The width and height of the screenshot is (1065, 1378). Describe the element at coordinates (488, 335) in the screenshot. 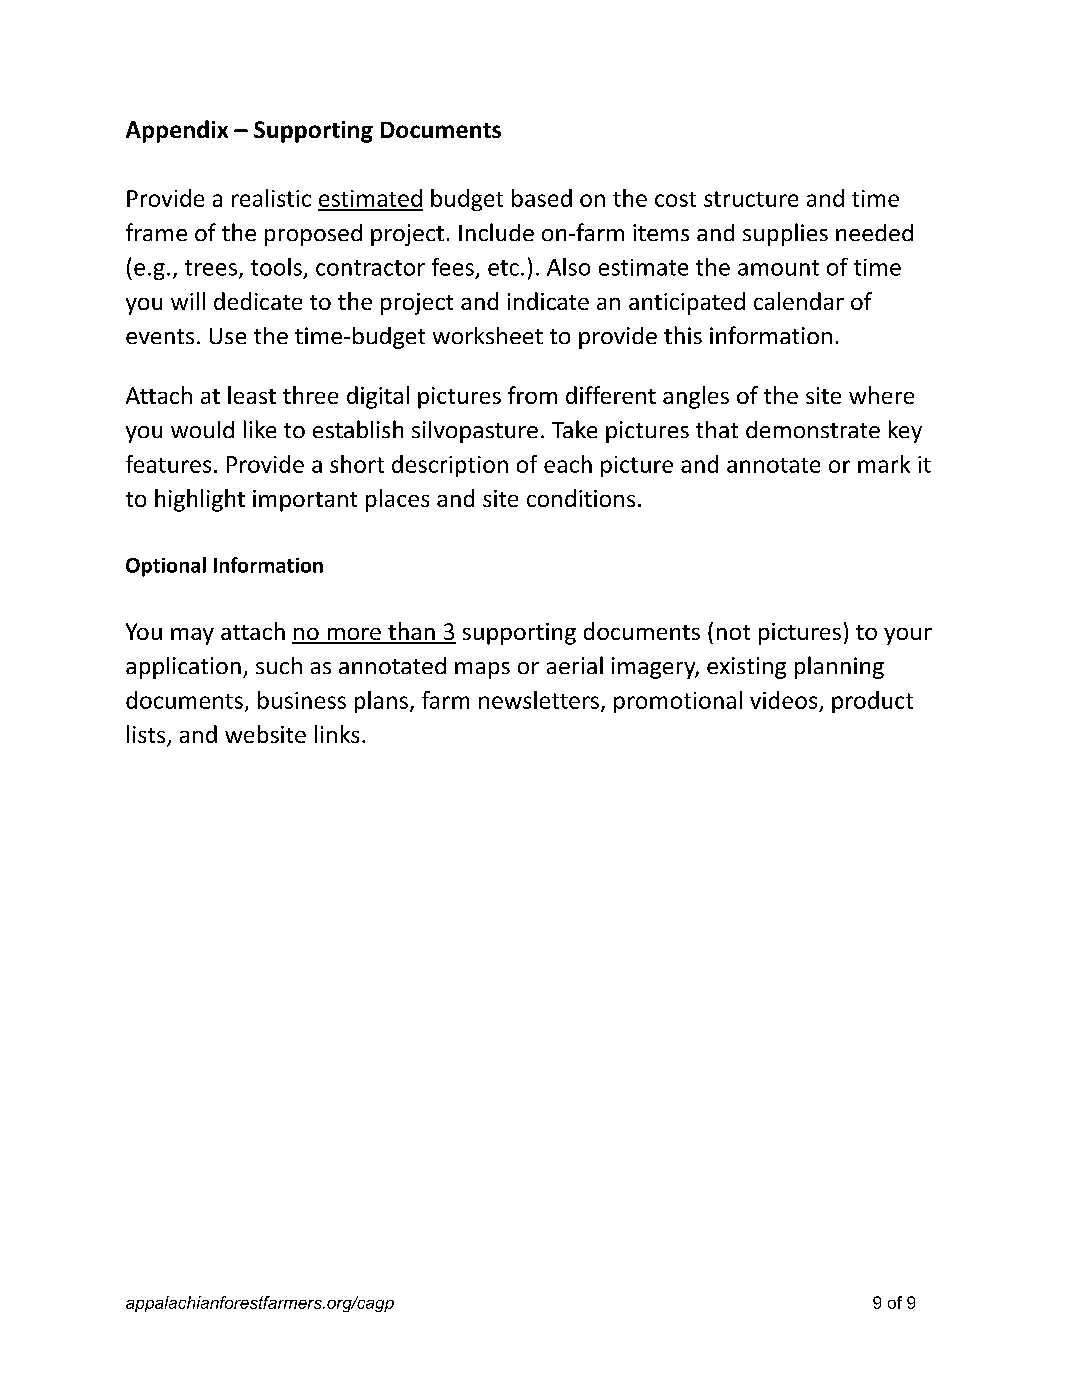

I see `worksheet` at that location.
